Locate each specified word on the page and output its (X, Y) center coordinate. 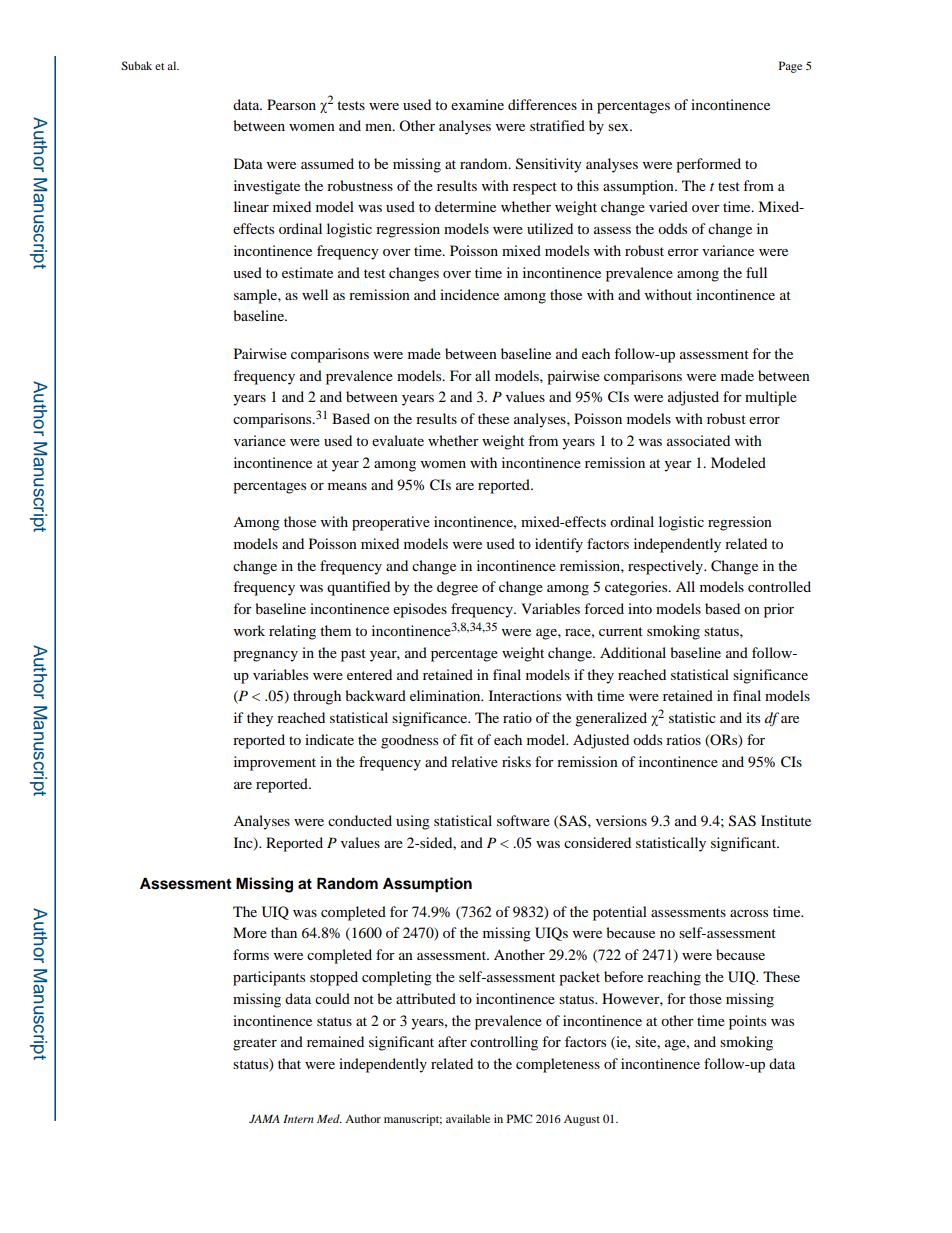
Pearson (291, 104)
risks (516, 761)
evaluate (398, 440)
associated (698, 440)
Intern (298, 1119)
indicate (329, 739)
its (753, 717)
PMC (519, 1118)
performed (708, 165)
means (347, 486)
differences (542, 104)
